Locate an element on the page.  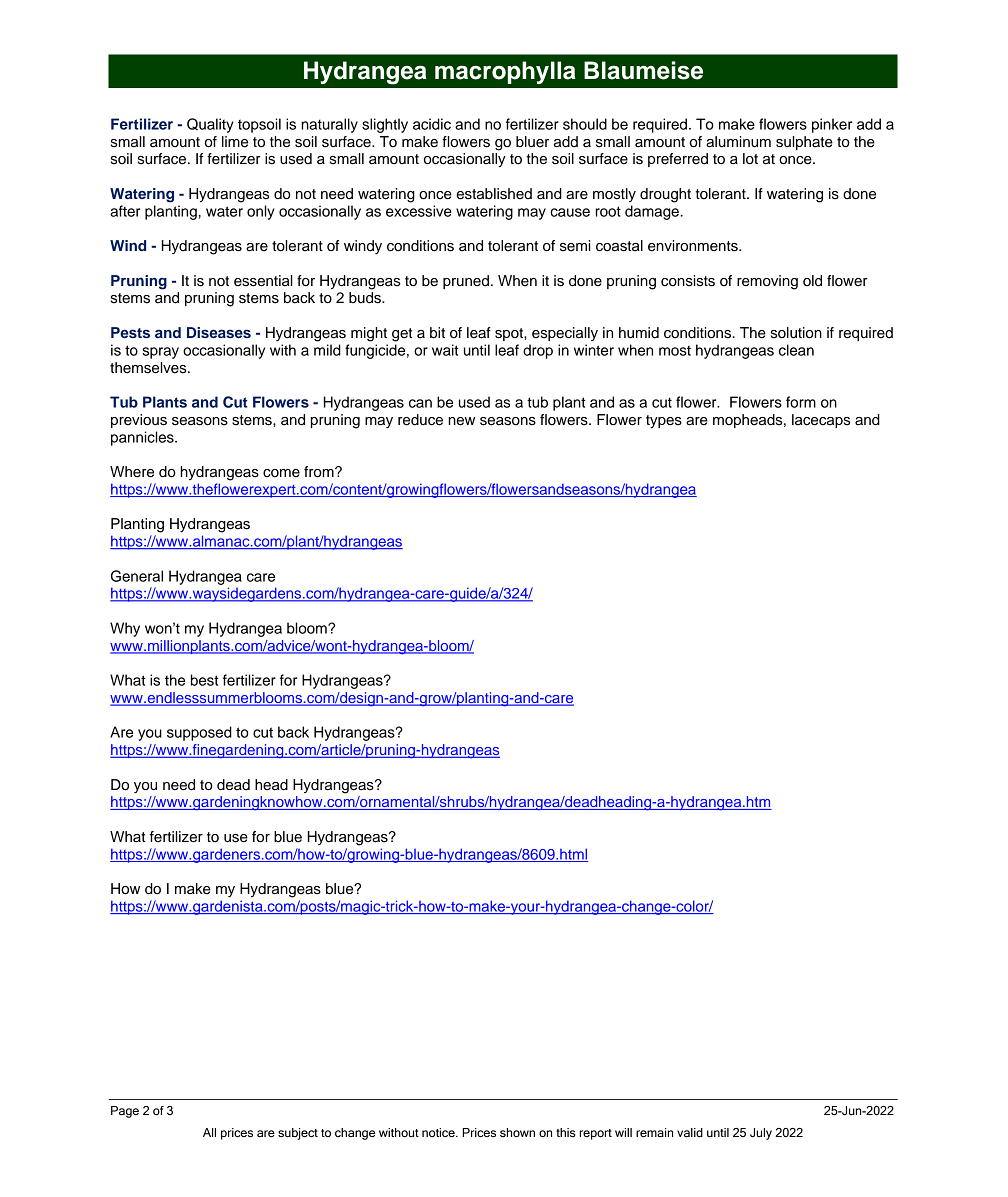
Page is located at coordinates (125, 1112).
